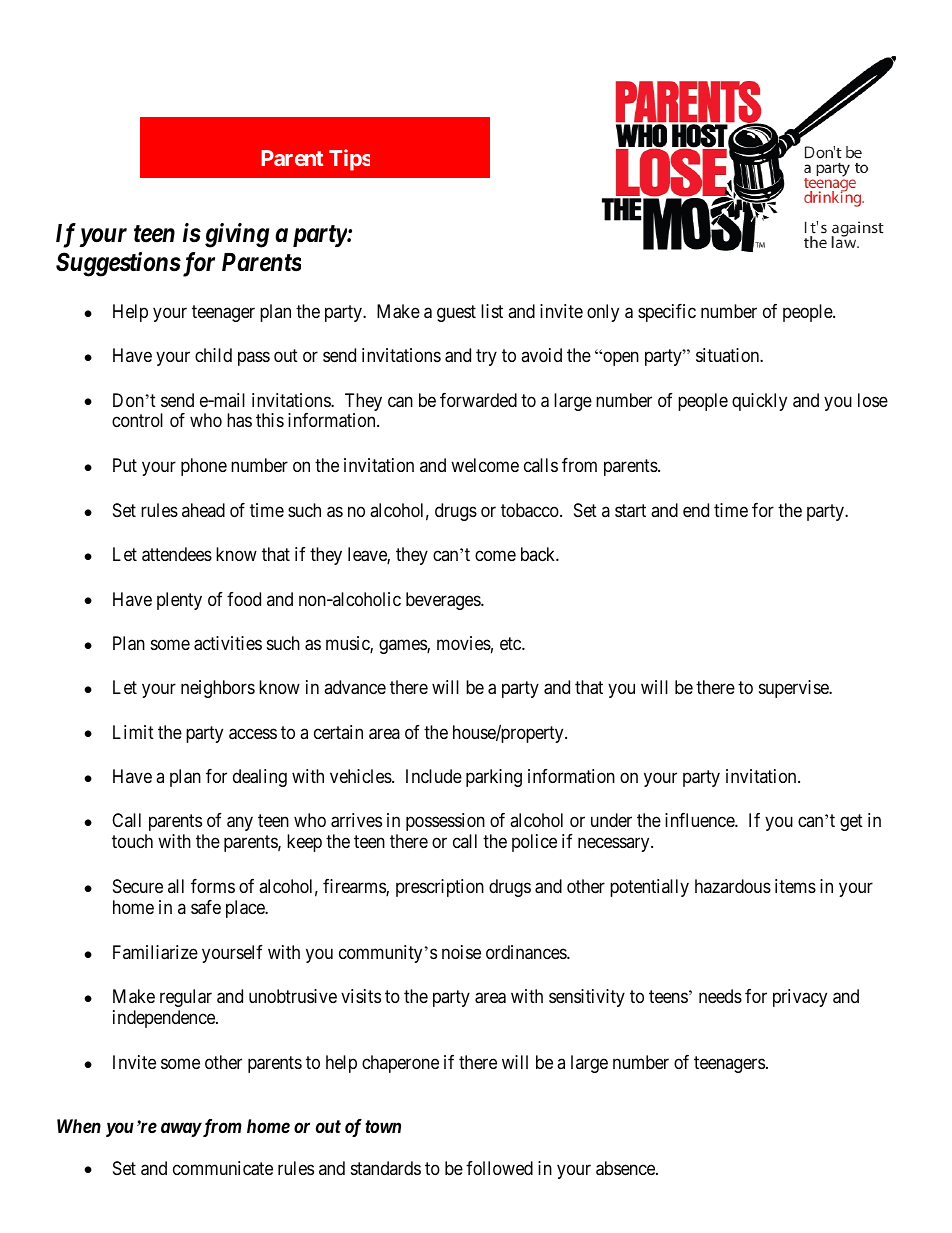  I want to click on specific, so click(667, 313).
